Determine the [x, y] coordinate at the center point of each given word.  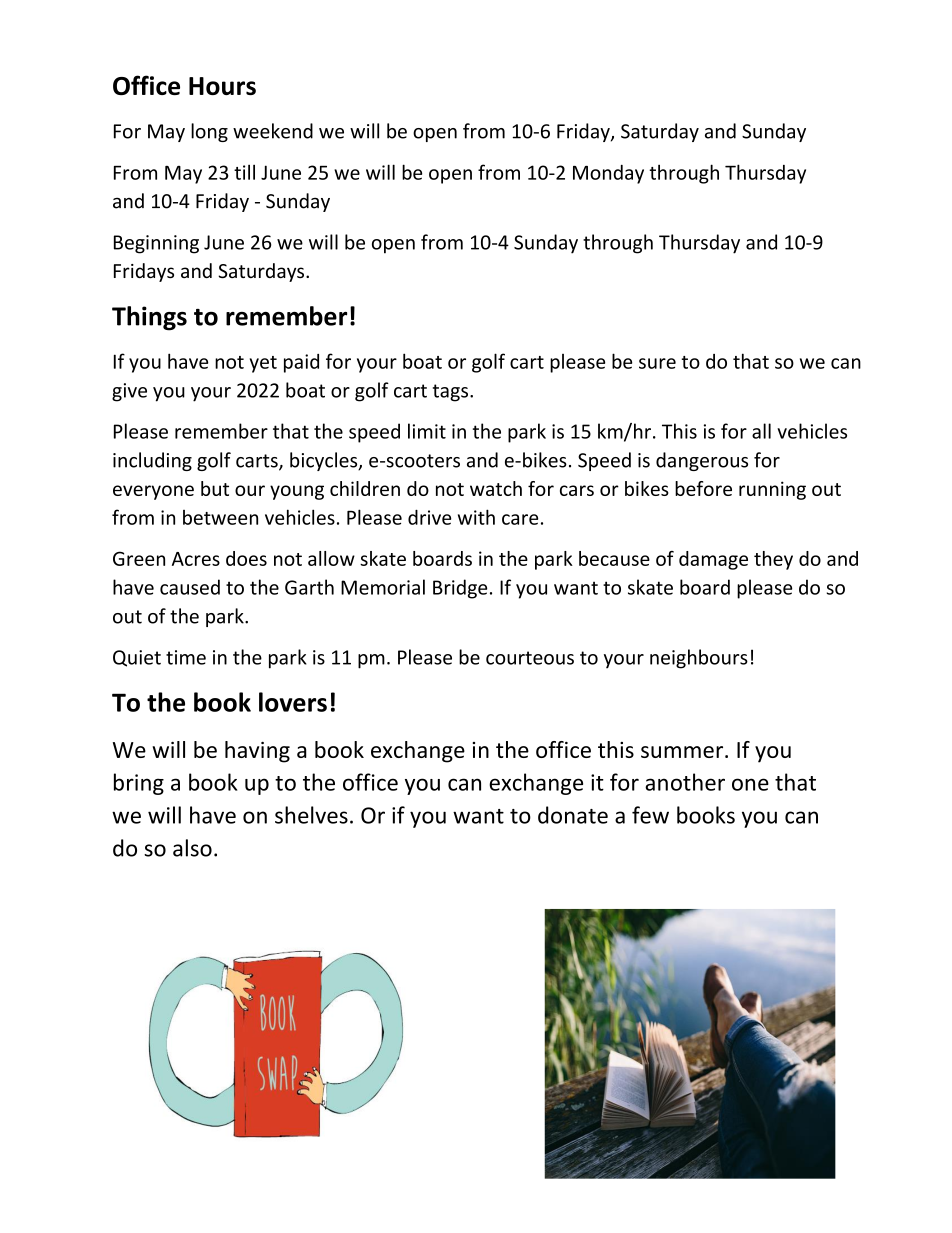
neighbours [699, 659]
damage [713, 560]
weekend [273, 131]
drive [429, 517]
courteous [530, 658]
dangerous [702, 461]
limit [427, 431]
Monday [608, 174]
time [186, 657]
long [209, 132]
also [192, 848]
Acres [196, 559]
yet [263, 364]
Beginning [156, 244]
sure [657, 363]
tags [452, 393]
